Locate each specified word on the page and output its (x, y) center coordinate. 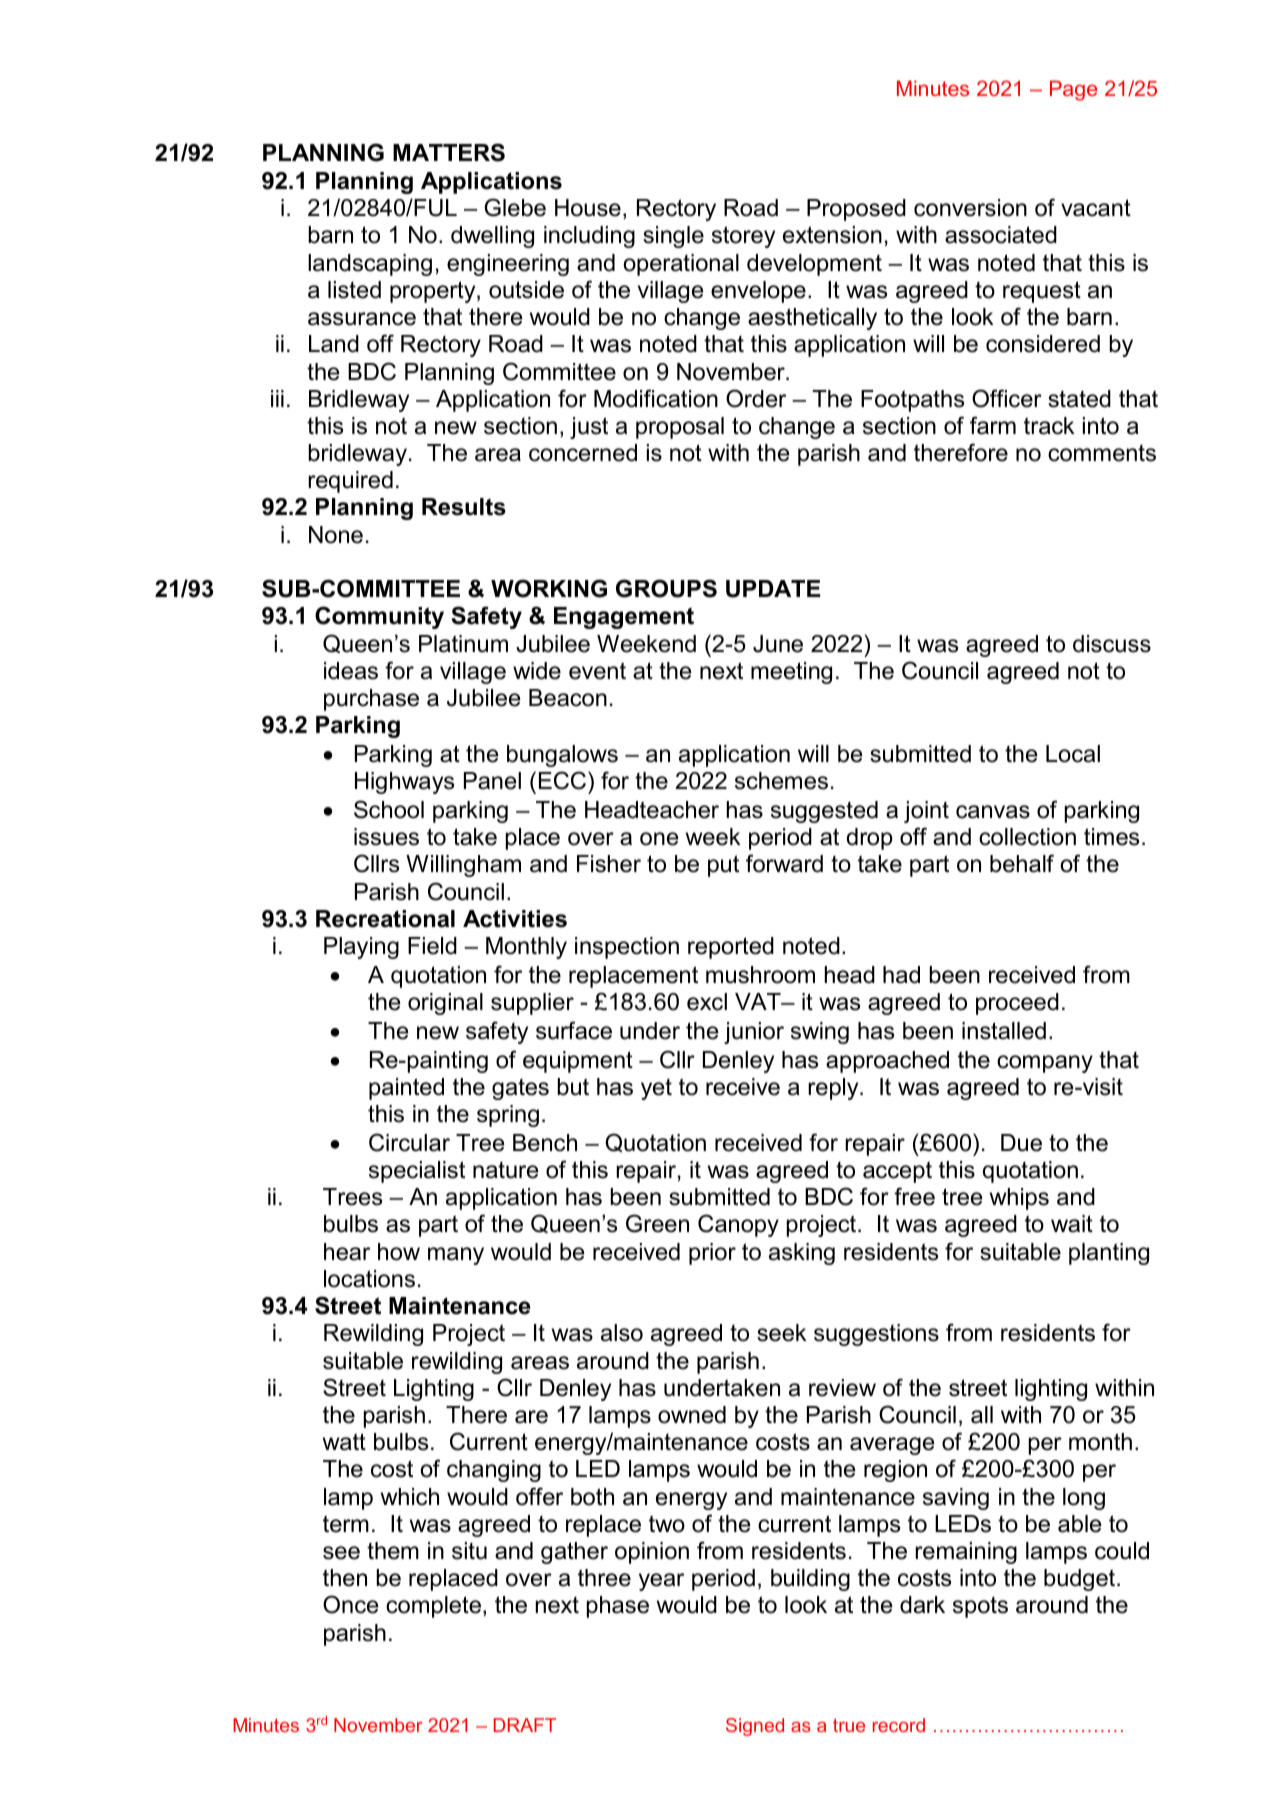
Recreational (385, 919)
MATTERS (449, 152)
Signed (755, 1727)
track (1049, 426)
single (673, 237)
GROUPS (666, 588)
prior (712, 1254)
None (336, 535)
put (723, 866)
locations (369, 1279)
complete (433, 1607)
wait (1072, 1224)
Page (1073, 90)
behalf (1022, 863)
